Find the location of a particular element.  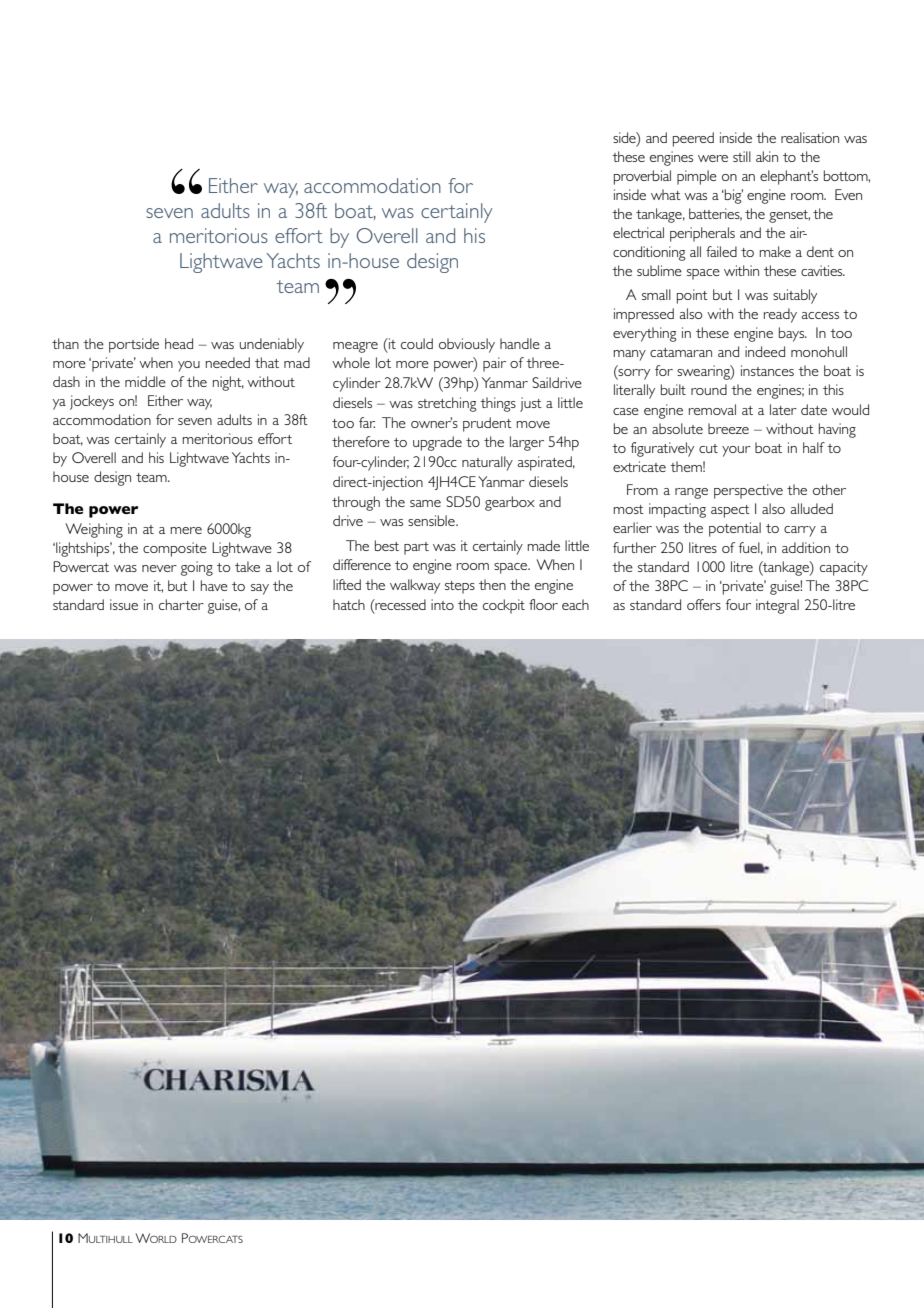

mere is located at coordinates (186, 530).
